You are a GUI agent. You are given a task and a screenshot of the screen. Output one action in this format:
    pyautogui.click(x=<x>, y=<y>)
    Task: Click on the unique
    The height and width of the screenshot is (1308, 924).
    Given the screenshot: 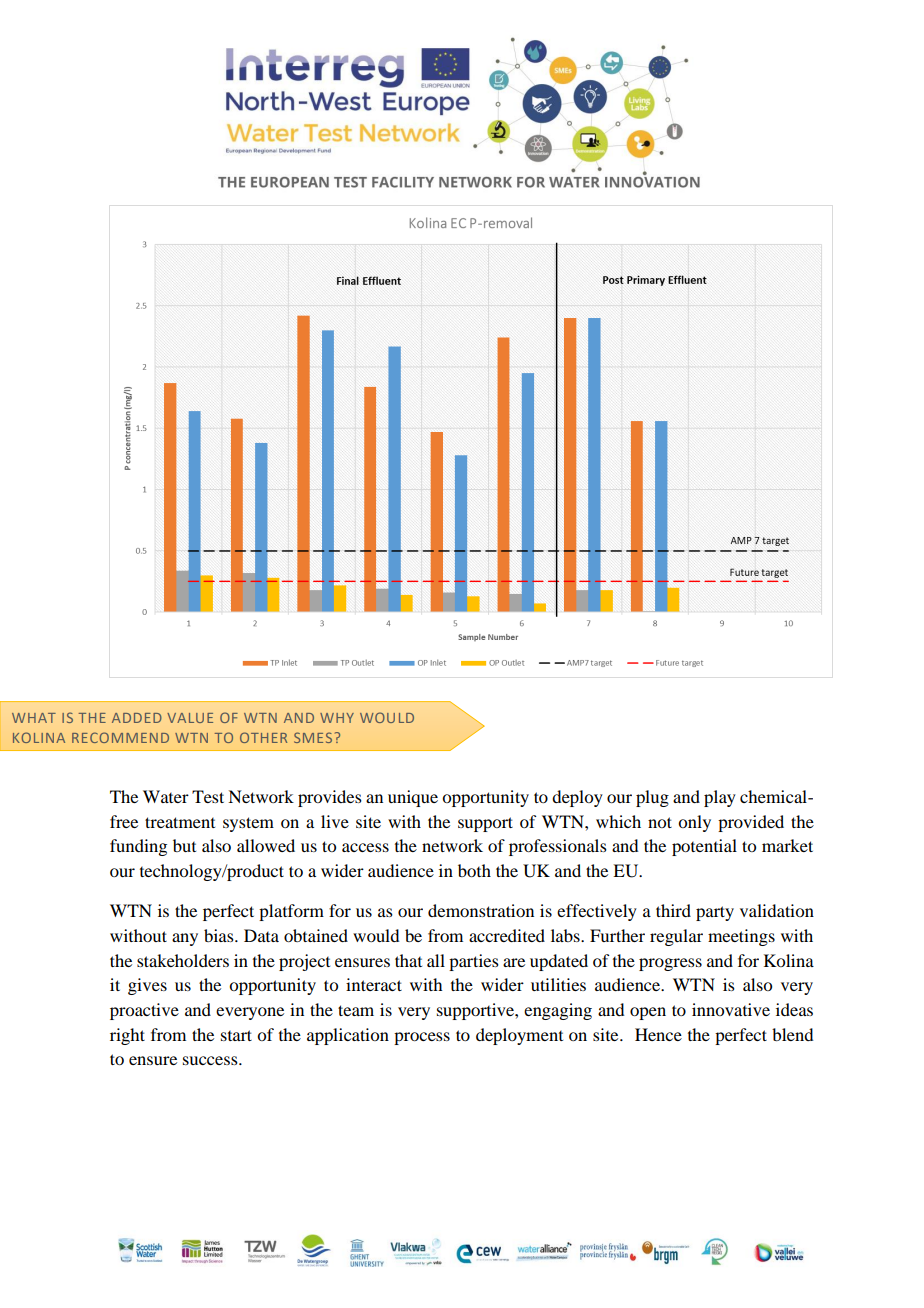 What is the action you would take?
    pyautogui.click(x=413, y=798)
